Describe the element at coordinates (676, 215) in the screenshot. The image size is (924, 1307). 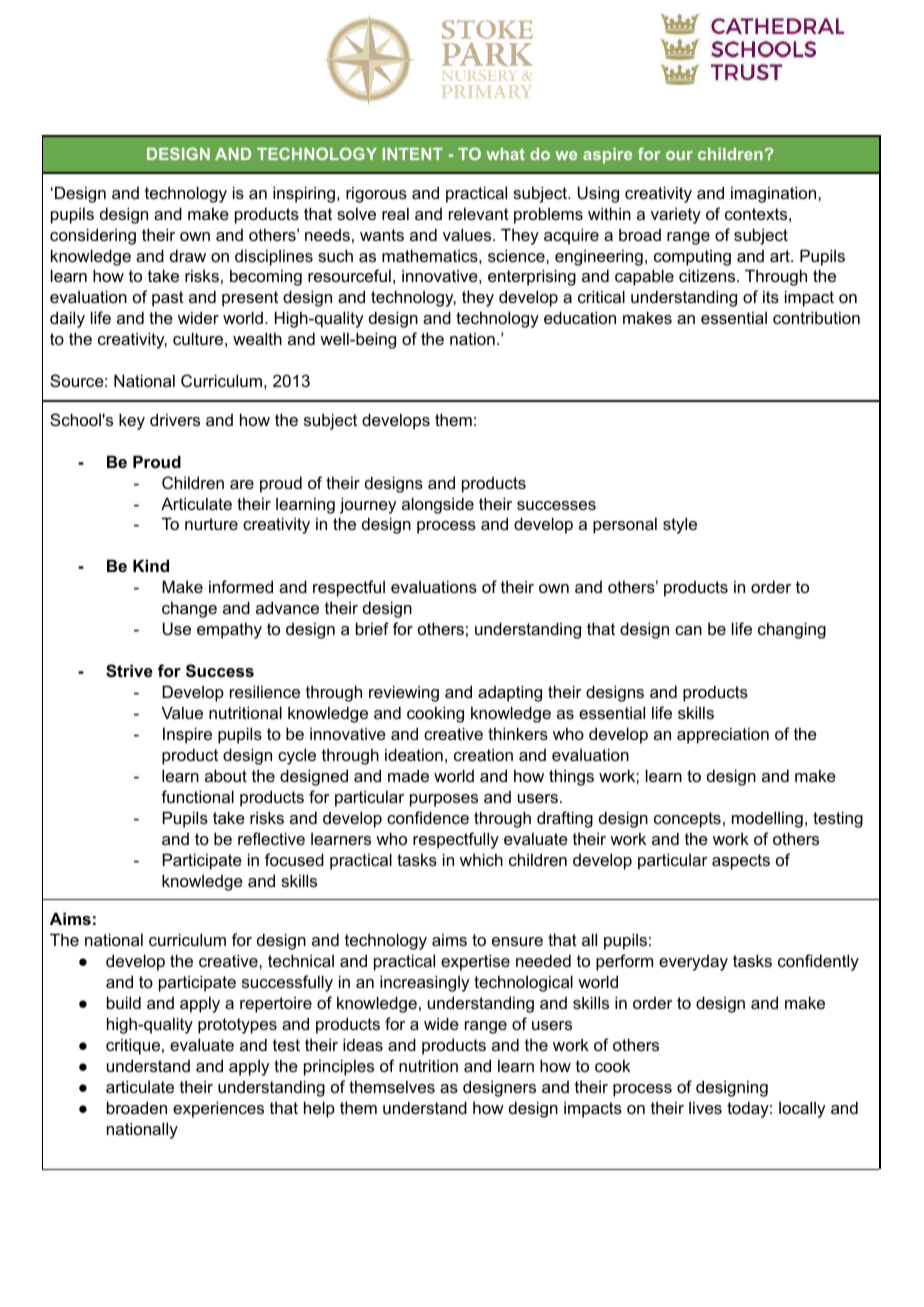
I see `variety` at that location.
